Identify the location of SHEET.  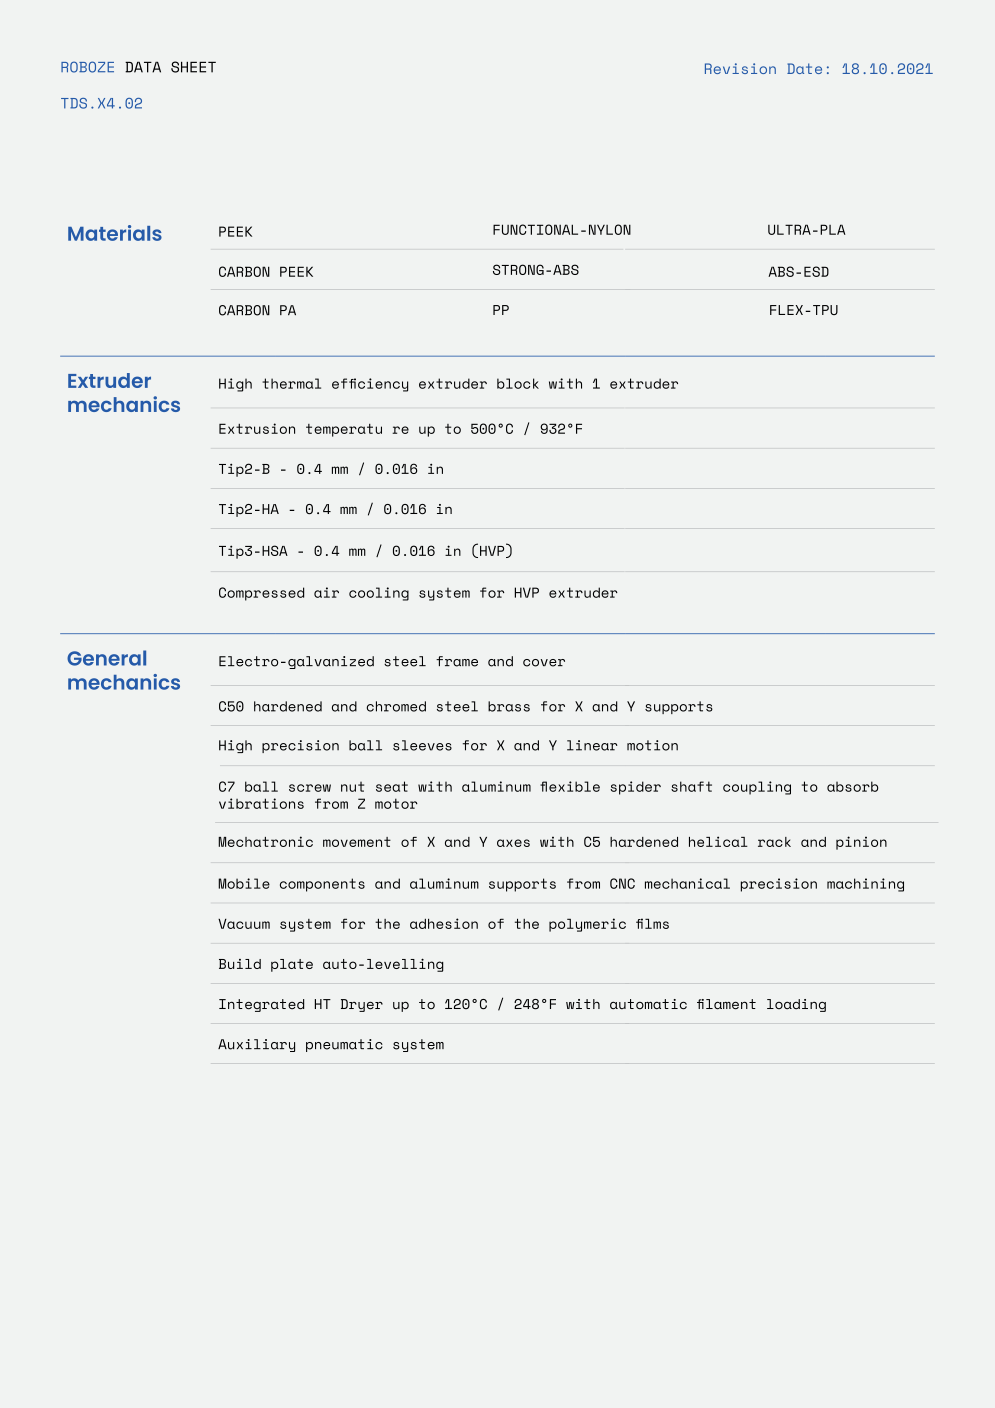
(193, 67).
